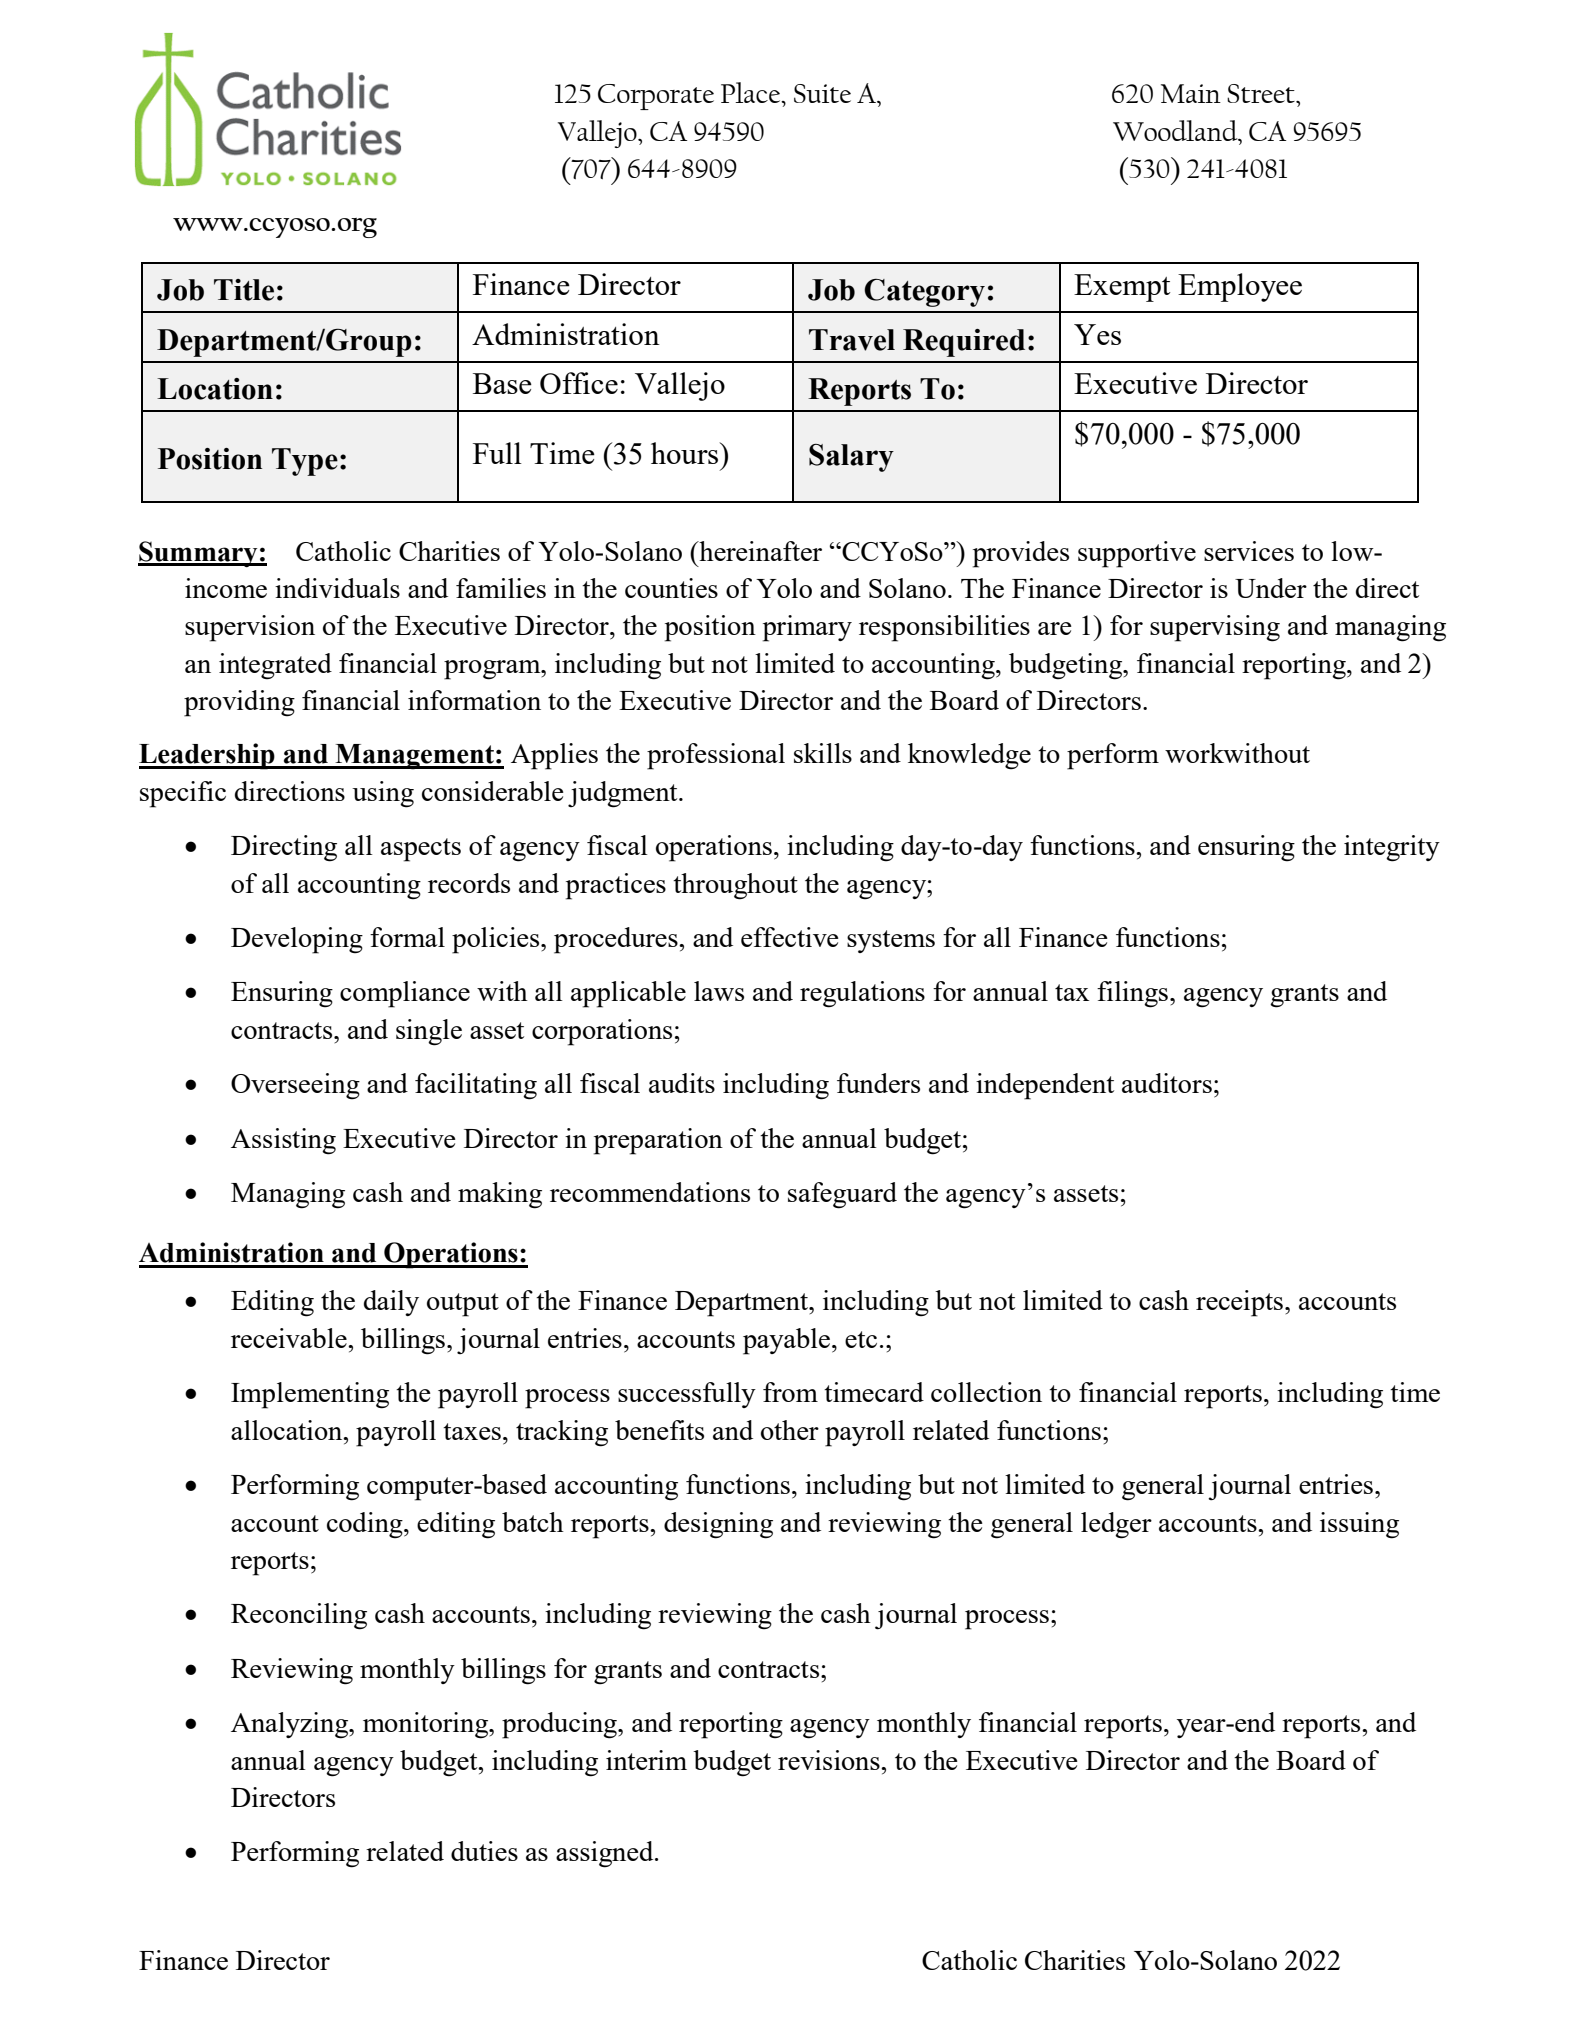 This screenshot has width=1573, height=2036. I want to click on effective, so click(790, 937).
